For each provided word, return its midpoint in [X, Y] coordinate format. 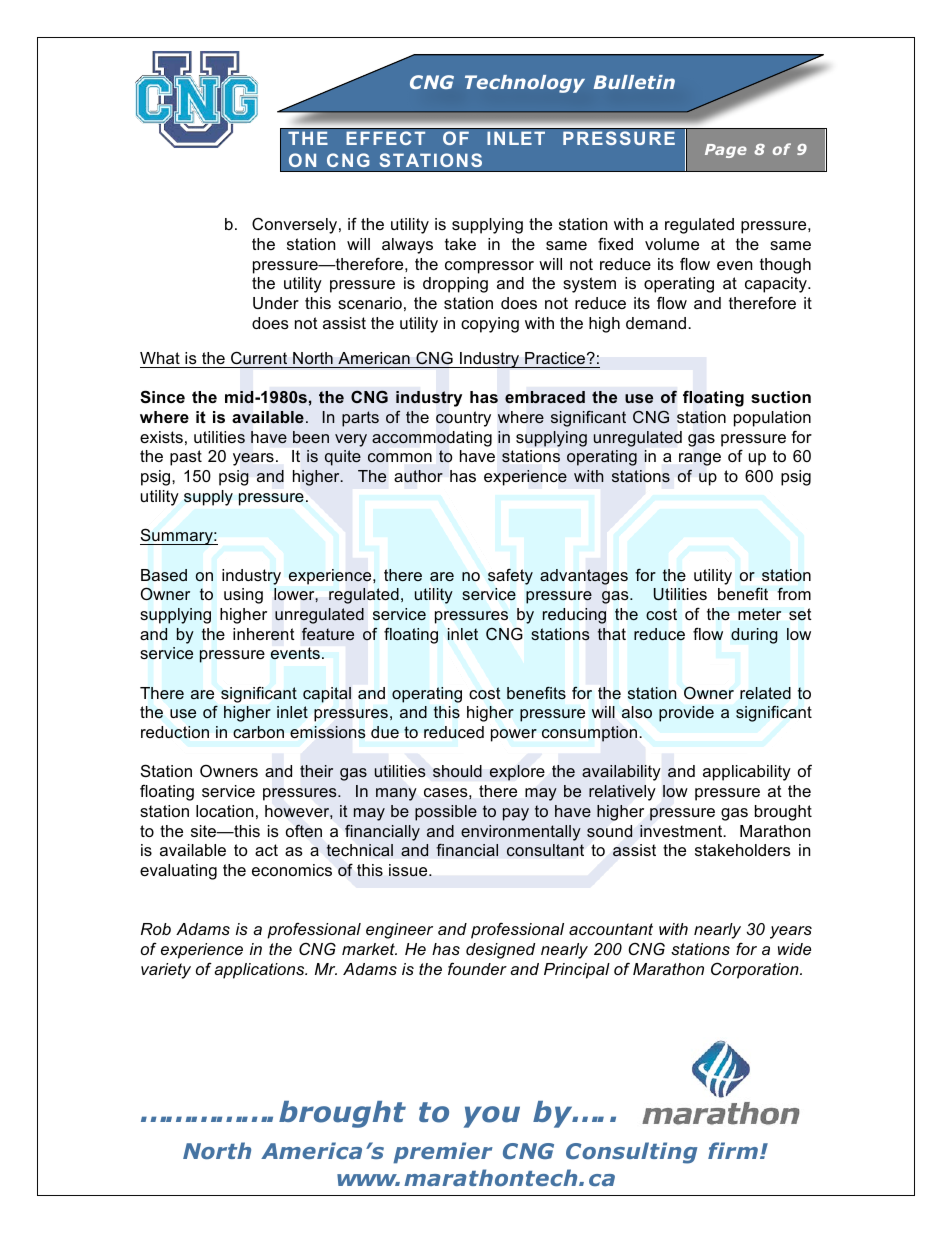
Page [726, 151]
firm [733, 1150]
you [492, 1117]
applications [260, 971]
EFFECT [385, 138]
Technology [525, 84]
